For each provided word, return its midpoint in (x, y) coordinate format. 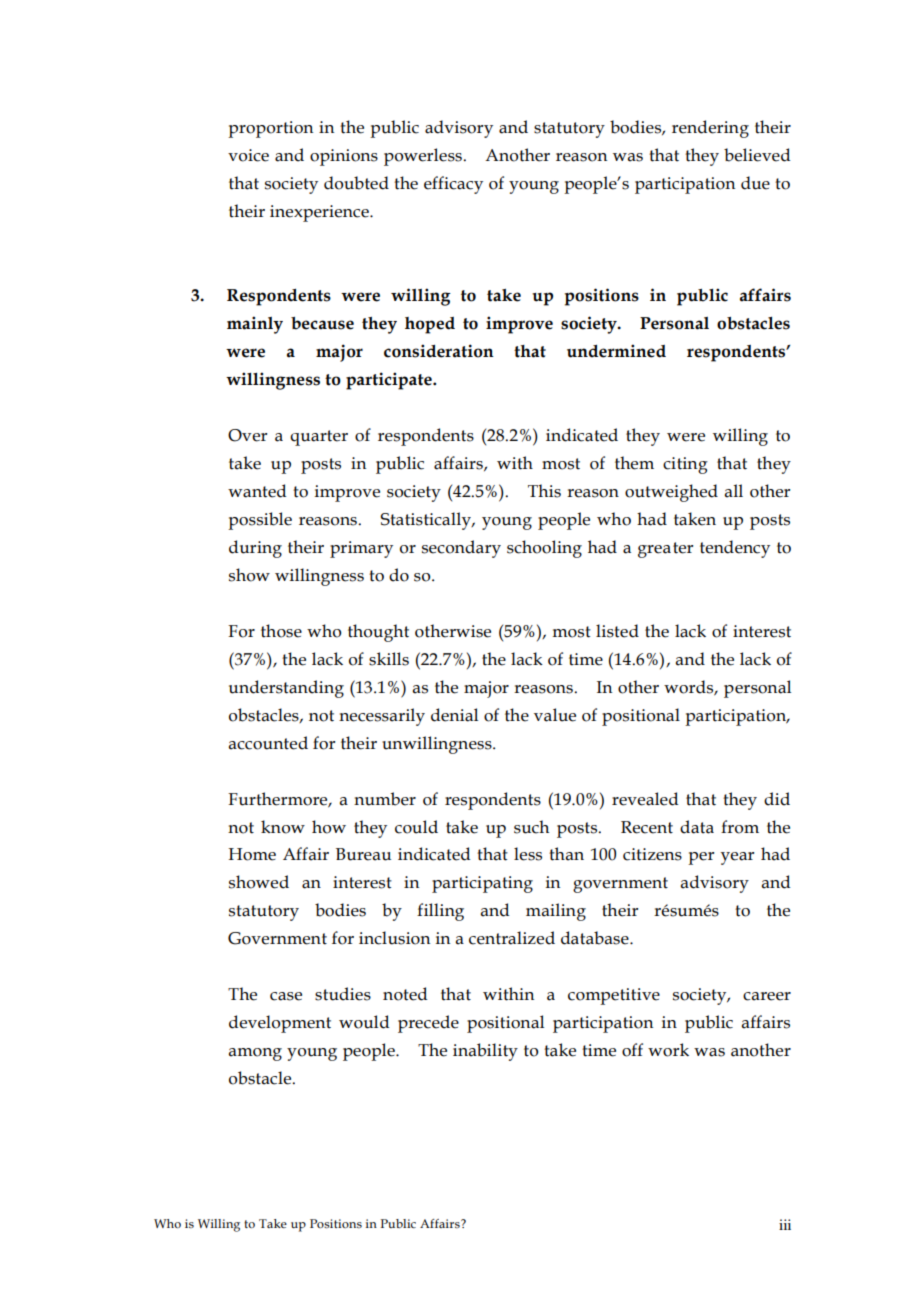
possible (260, 521)
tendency (735, 549)
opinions (344, 157)
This (544, 491)
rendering (710, 129)
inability (485, 1052)
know (283, 827)
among (255, 1054)
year (737, 858)
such (531, 827)
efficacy (453, 185)
